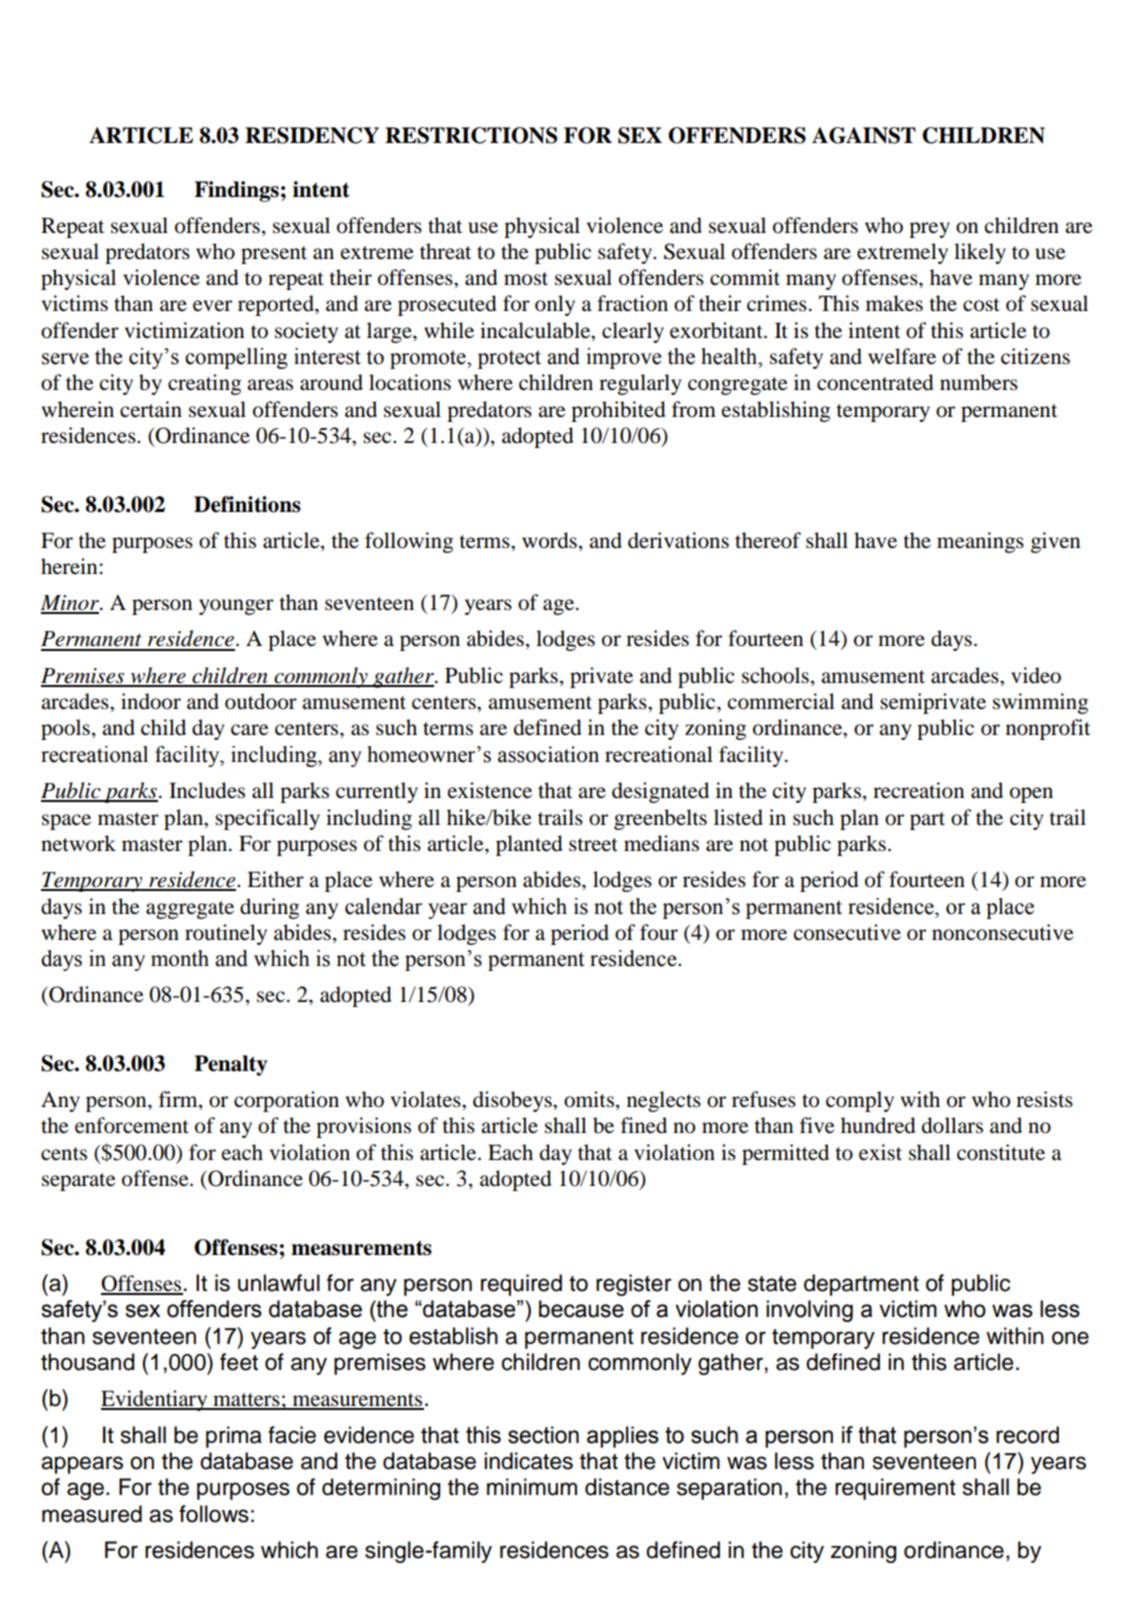  Describe the element at coordinates (471, 135) in the screenshot. I see `RESTRICTIONS` at that location.
